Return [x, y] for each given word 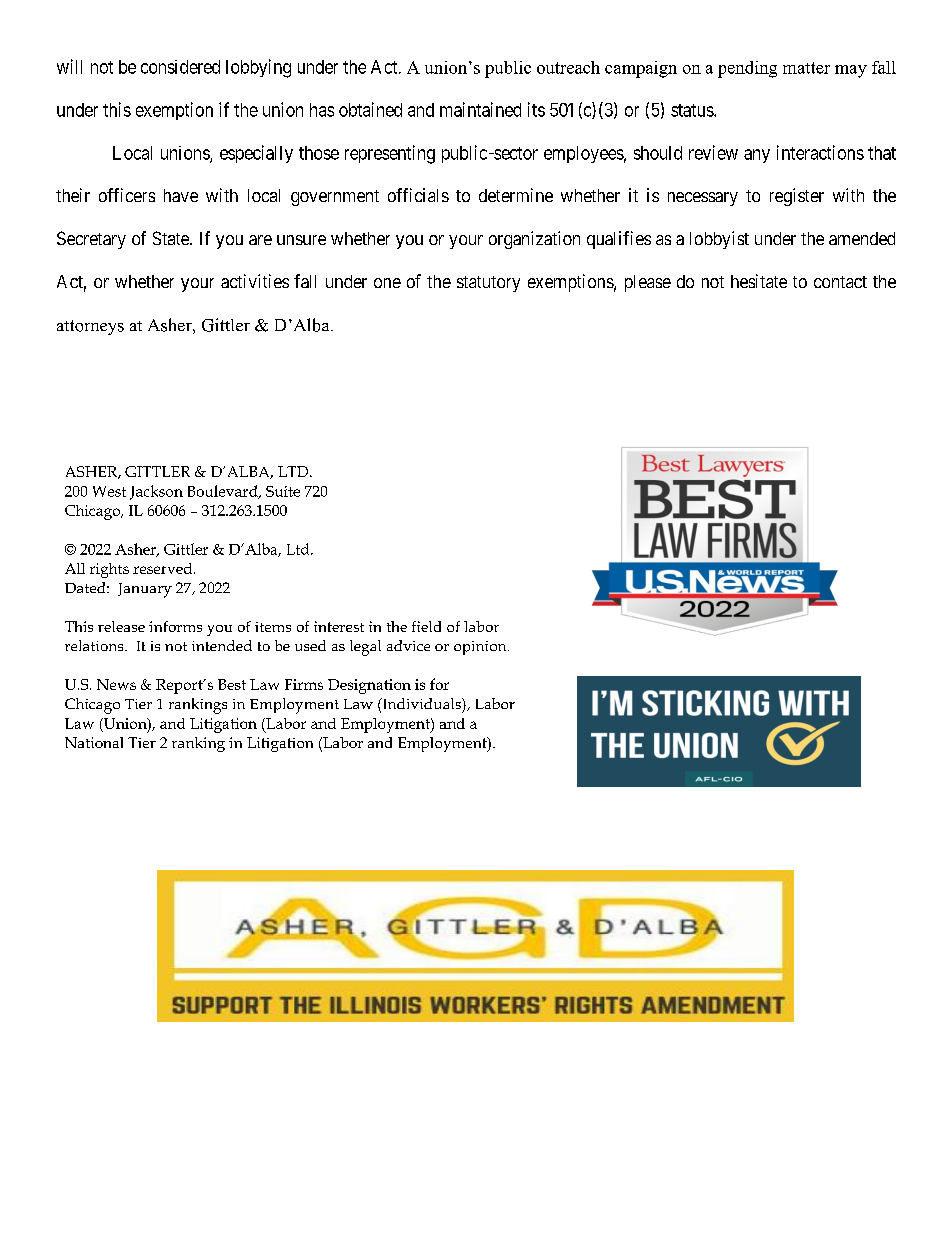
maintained [480, 109]
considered [180, 67]
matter [806, 68]
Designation [369, 686]
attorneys [90, 327]
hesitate [759, 281]
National [94, 742]
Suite [283, 491]
